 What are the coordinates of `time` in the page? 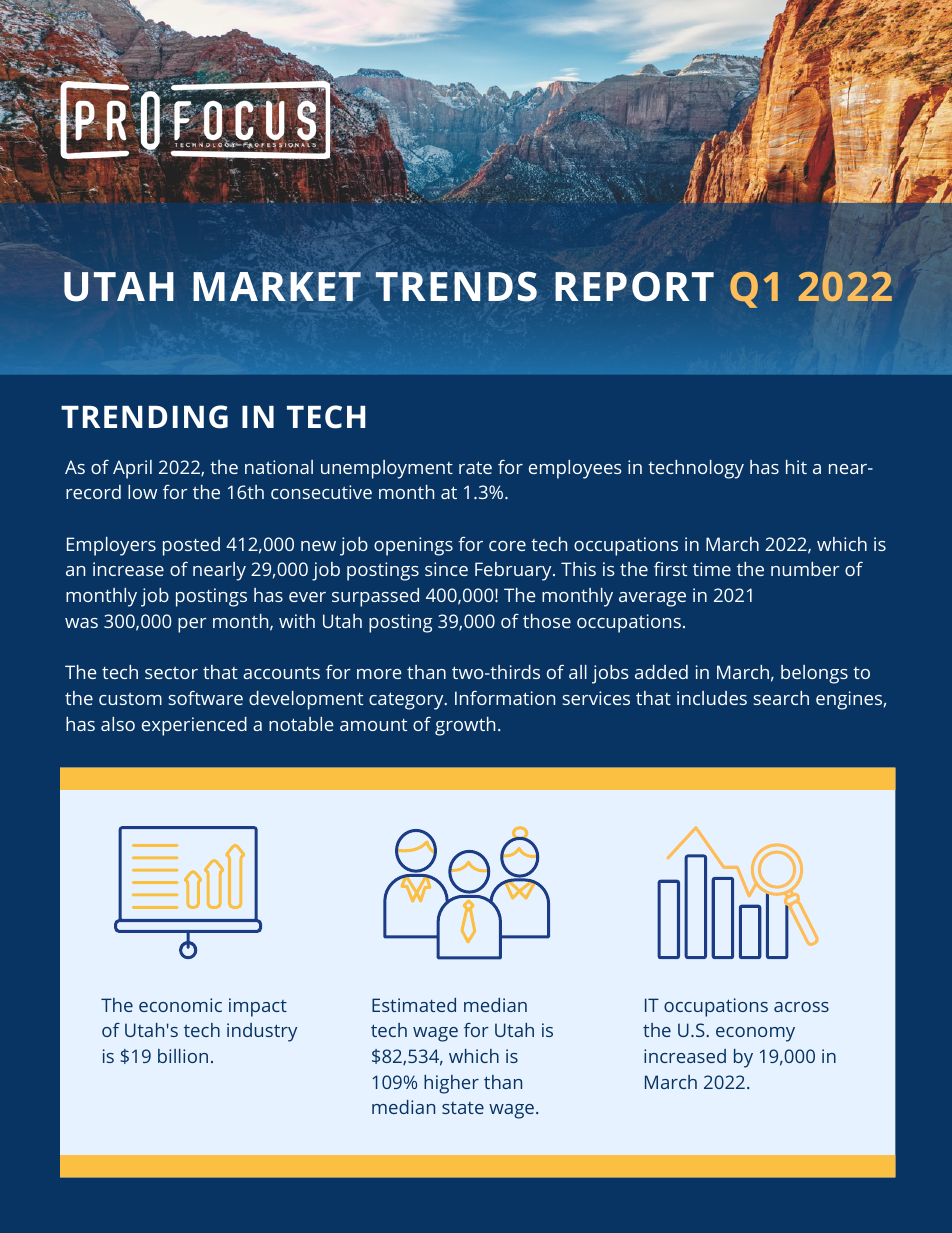 It's located at (712, 569).
